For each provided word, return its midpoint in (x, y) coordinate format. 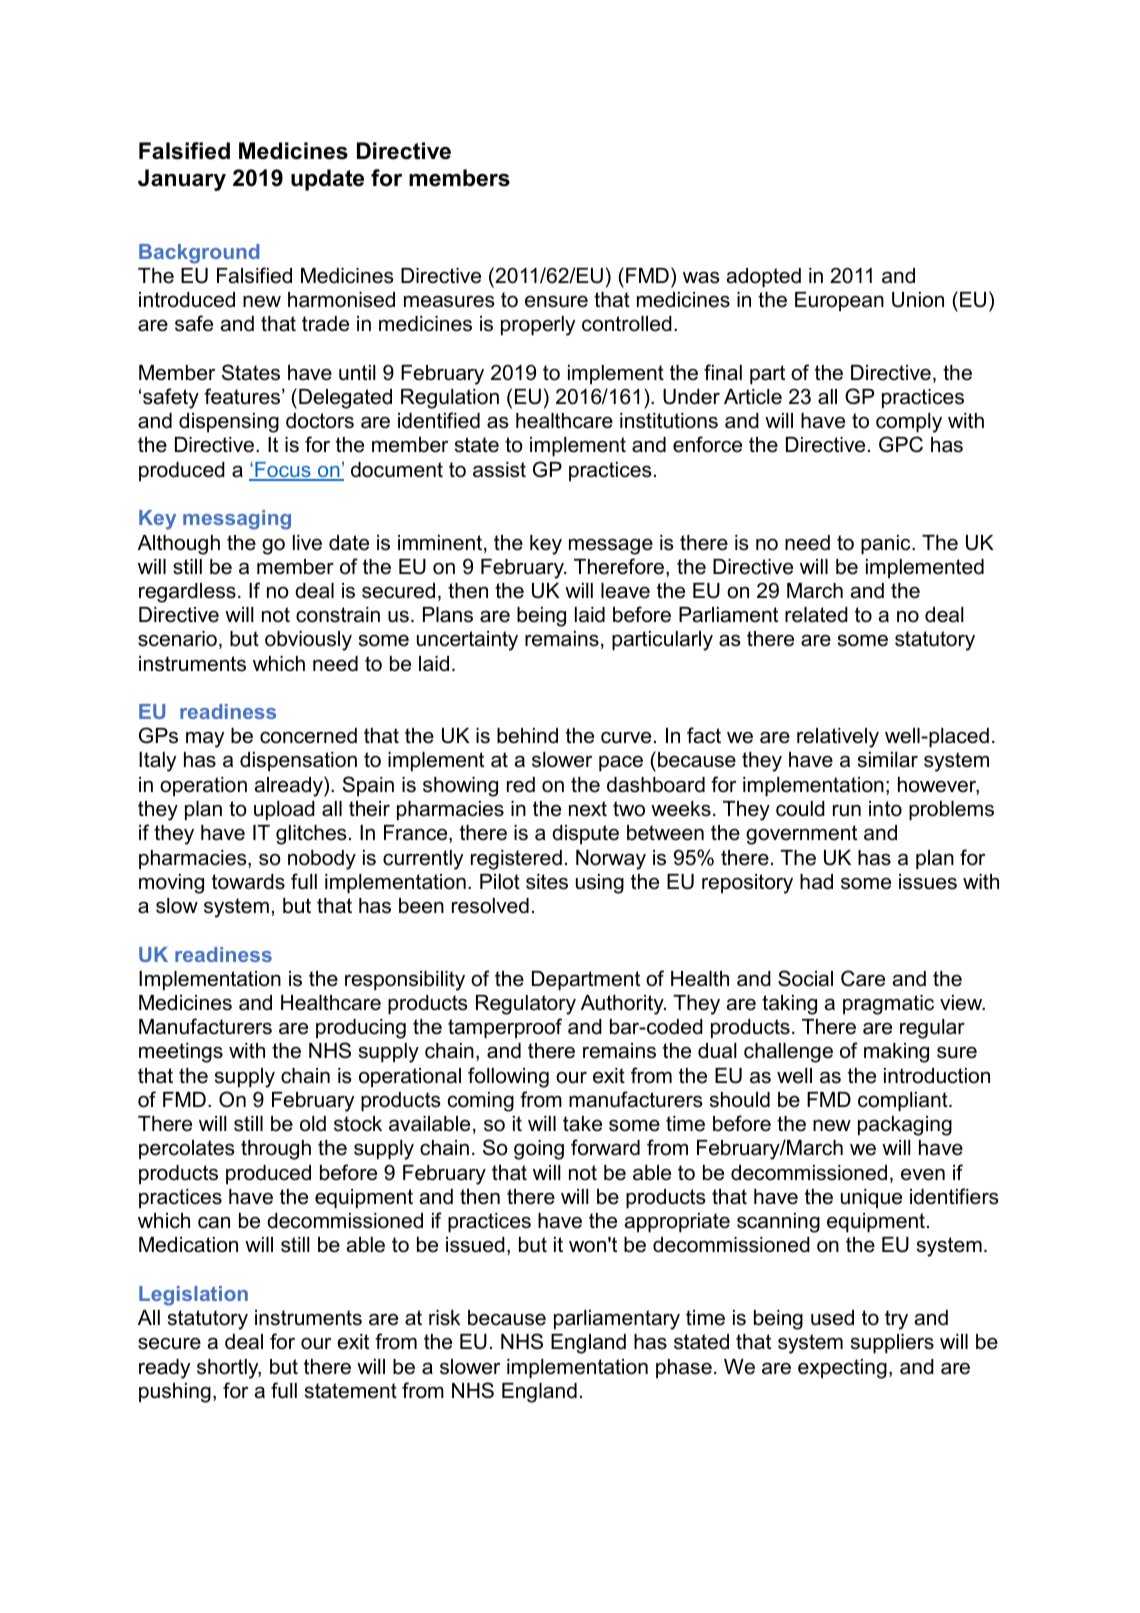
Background (199, 254)
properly (538, 326)
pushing (175, 1393)
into (885, 809)
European (839, 302)
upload (284, 811)
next (588, 809)
